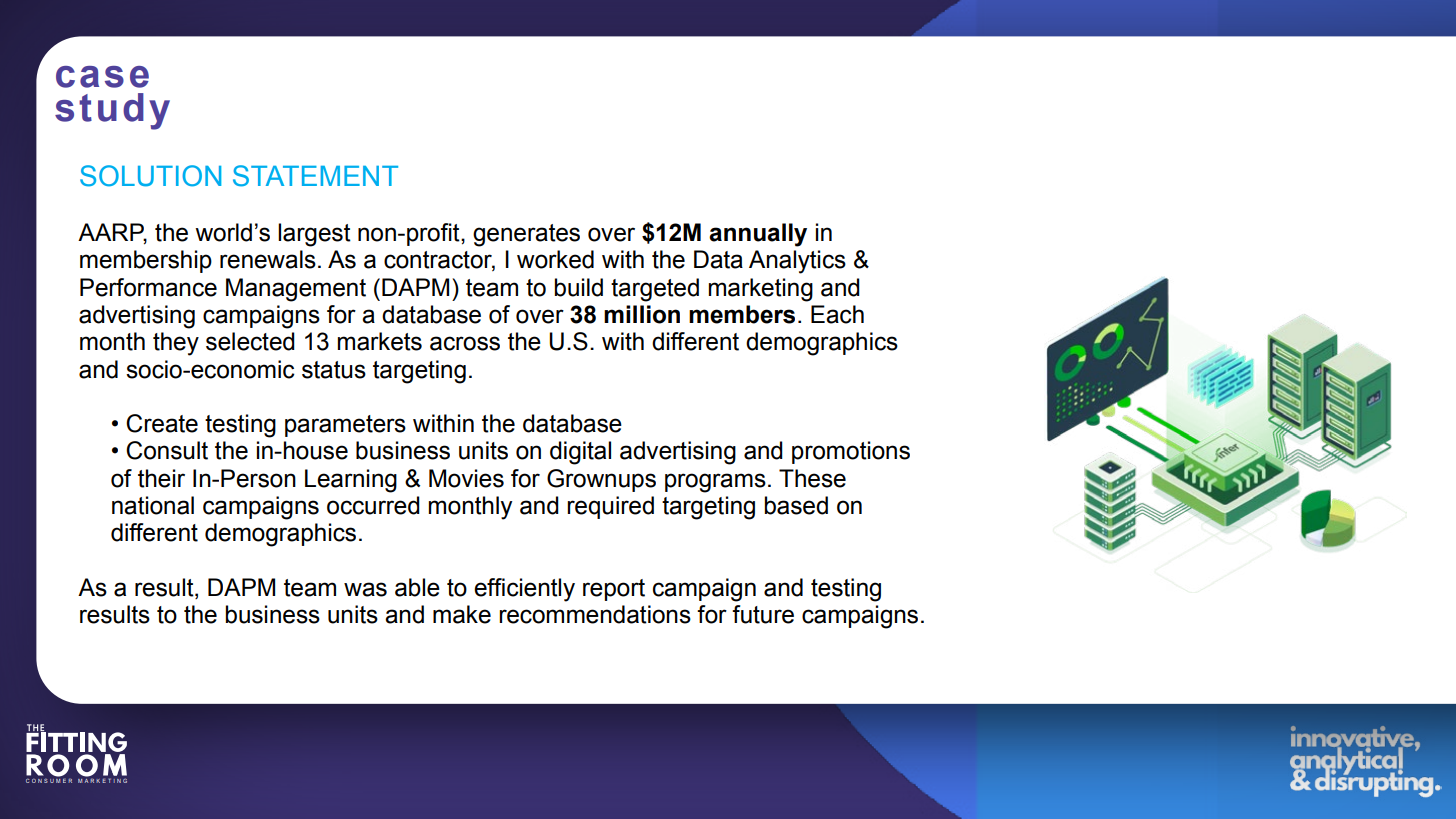 This screenshot has width=1456, height=819. Describe the element at coordinates (465, 343) in the screenshot. I see `across` at that location.
